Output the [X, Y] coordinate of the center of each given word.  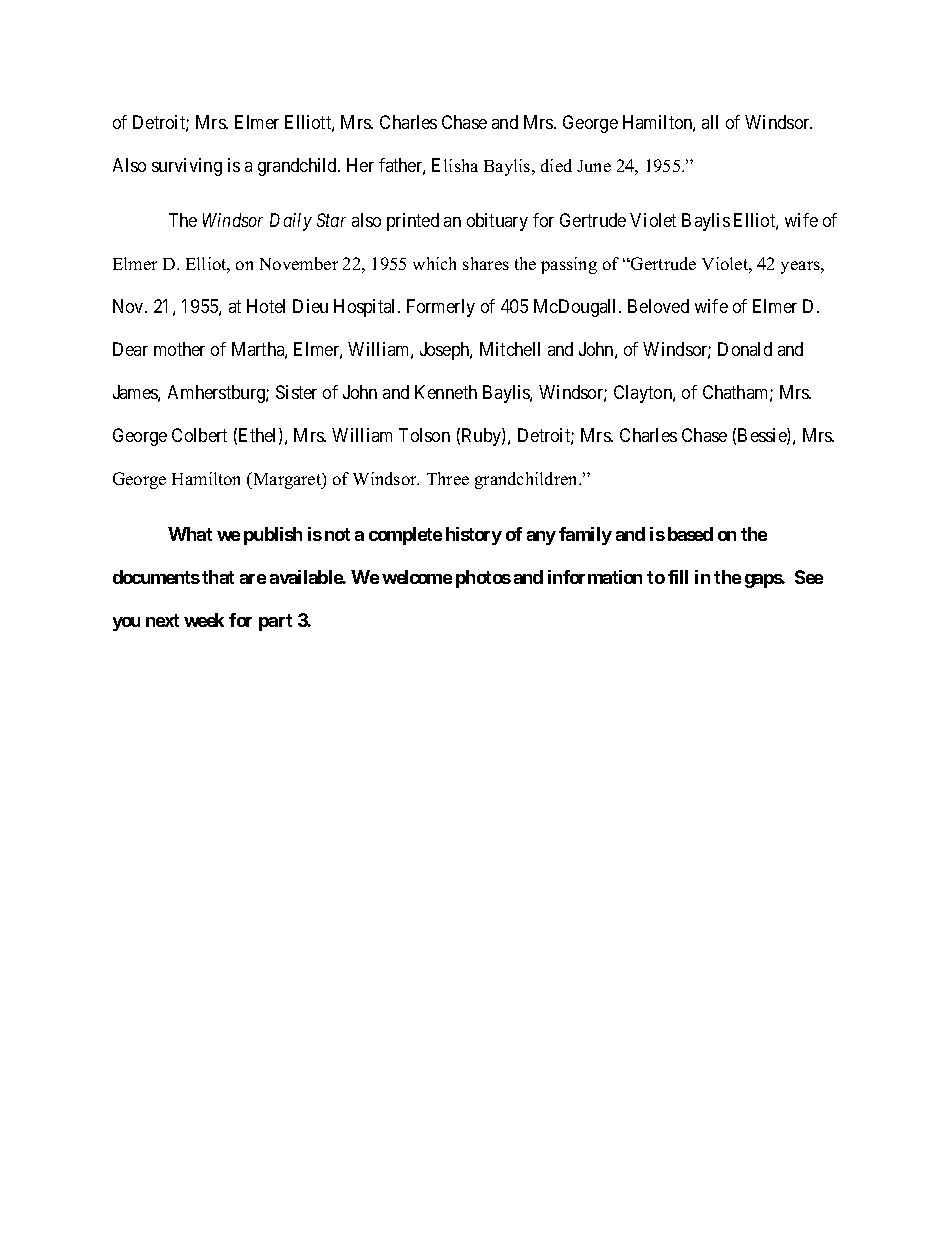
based [690, 534]
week [204, 620]
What [190, 534]
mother [179, 349]
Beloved [658, 306]
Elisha [455, 165]
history [474, 536]
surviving [187, 167]
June [594, 166]
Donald [745, 349]
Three [448, 478]
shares [486, 263]
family [585, 536]
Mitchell [510, 349]
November [299, 263]
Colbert [199, 435]
